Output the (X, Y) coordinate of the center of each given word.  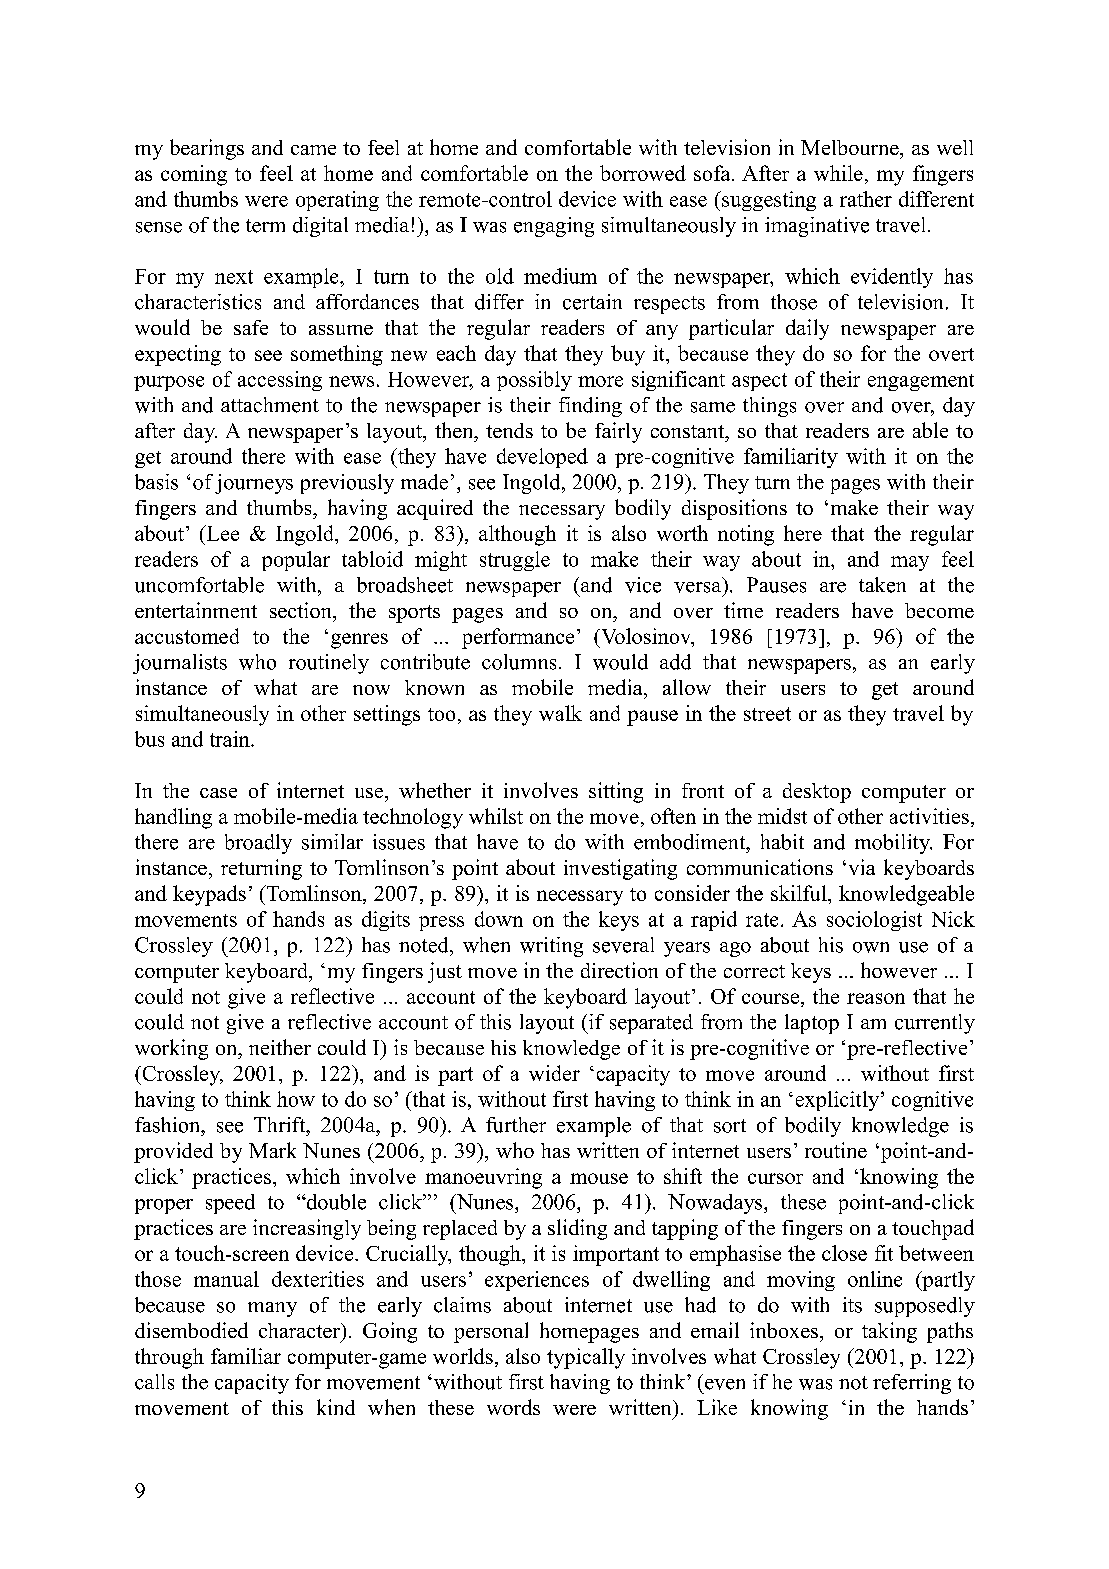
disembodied (191, 1330)
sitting (616, 792)
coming (194, 175)
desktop (817, 793)
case (218, 793)
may (910, 563)
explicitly (839, 1101)
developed (542, 458)
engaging (554, 227)
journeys (254, 484)
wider (554, 1073)
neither (280, 1047)
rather (866, 199)
